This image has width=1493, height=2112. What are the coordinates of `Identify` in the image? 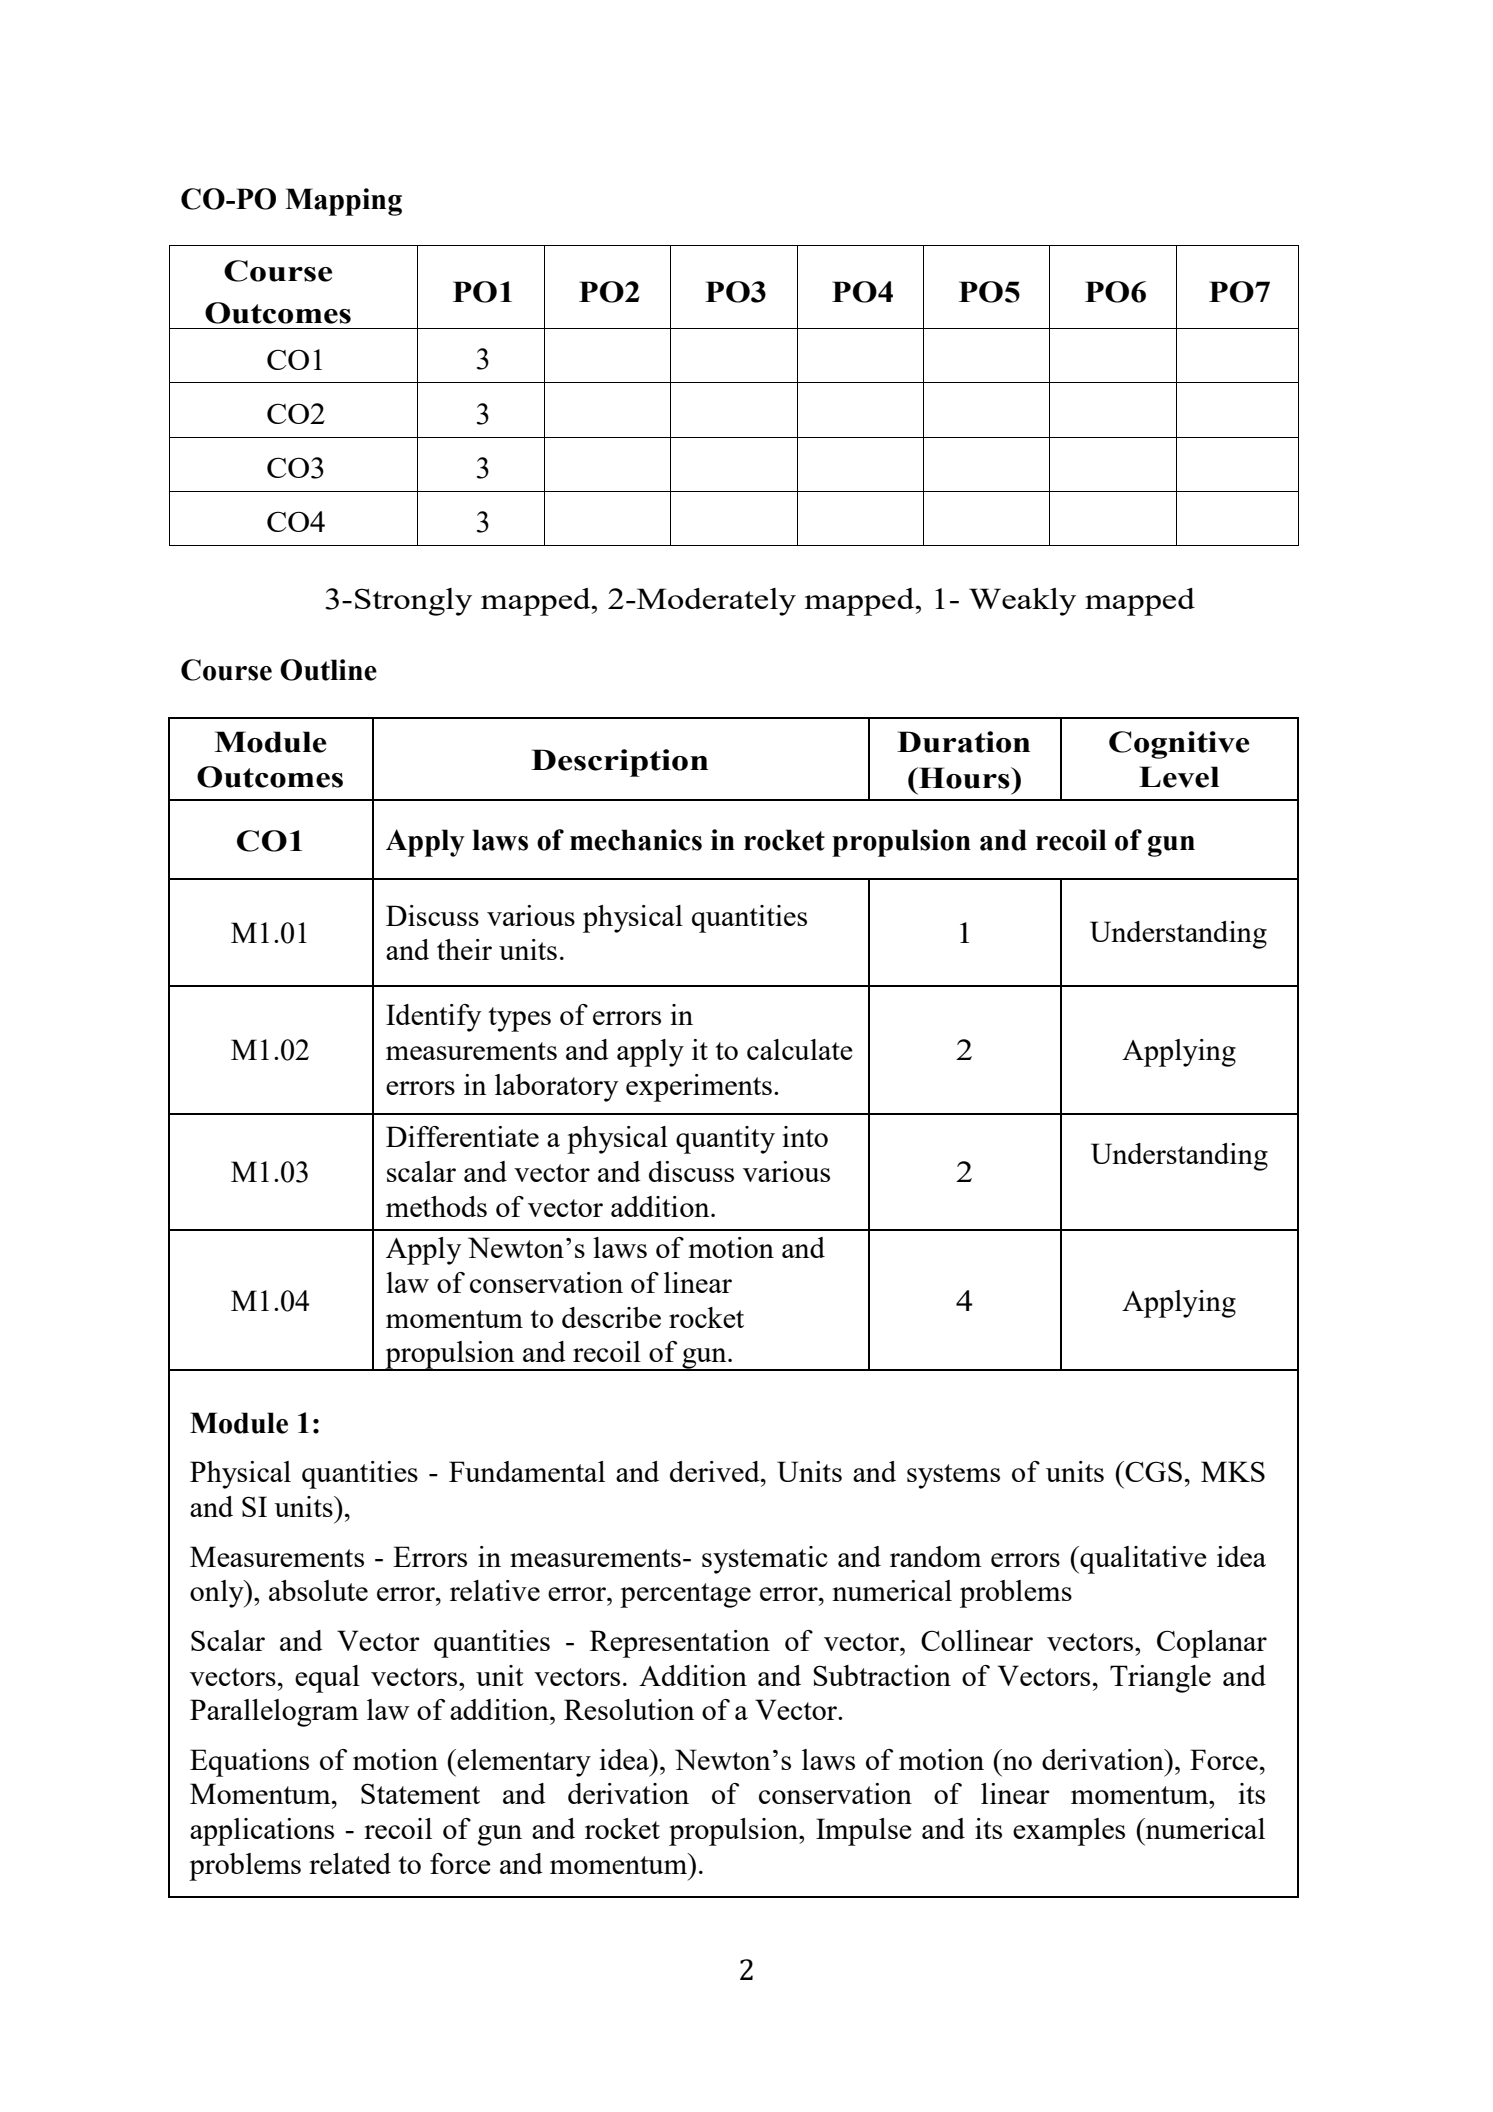 It's located at (433, 1018).
